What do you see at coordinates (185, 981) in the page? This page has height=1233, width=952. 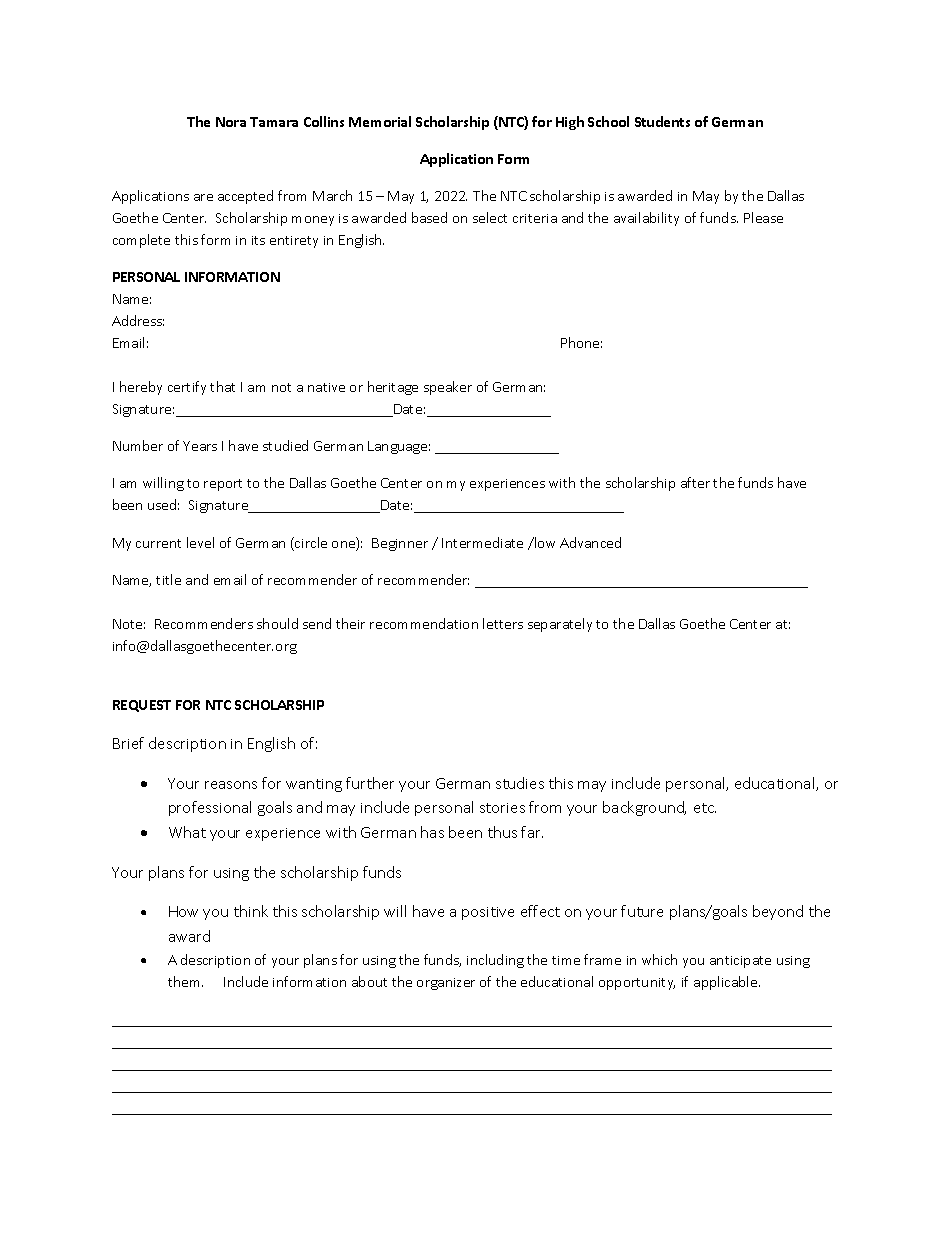 I see `them` at bounding box center [185, 981].
